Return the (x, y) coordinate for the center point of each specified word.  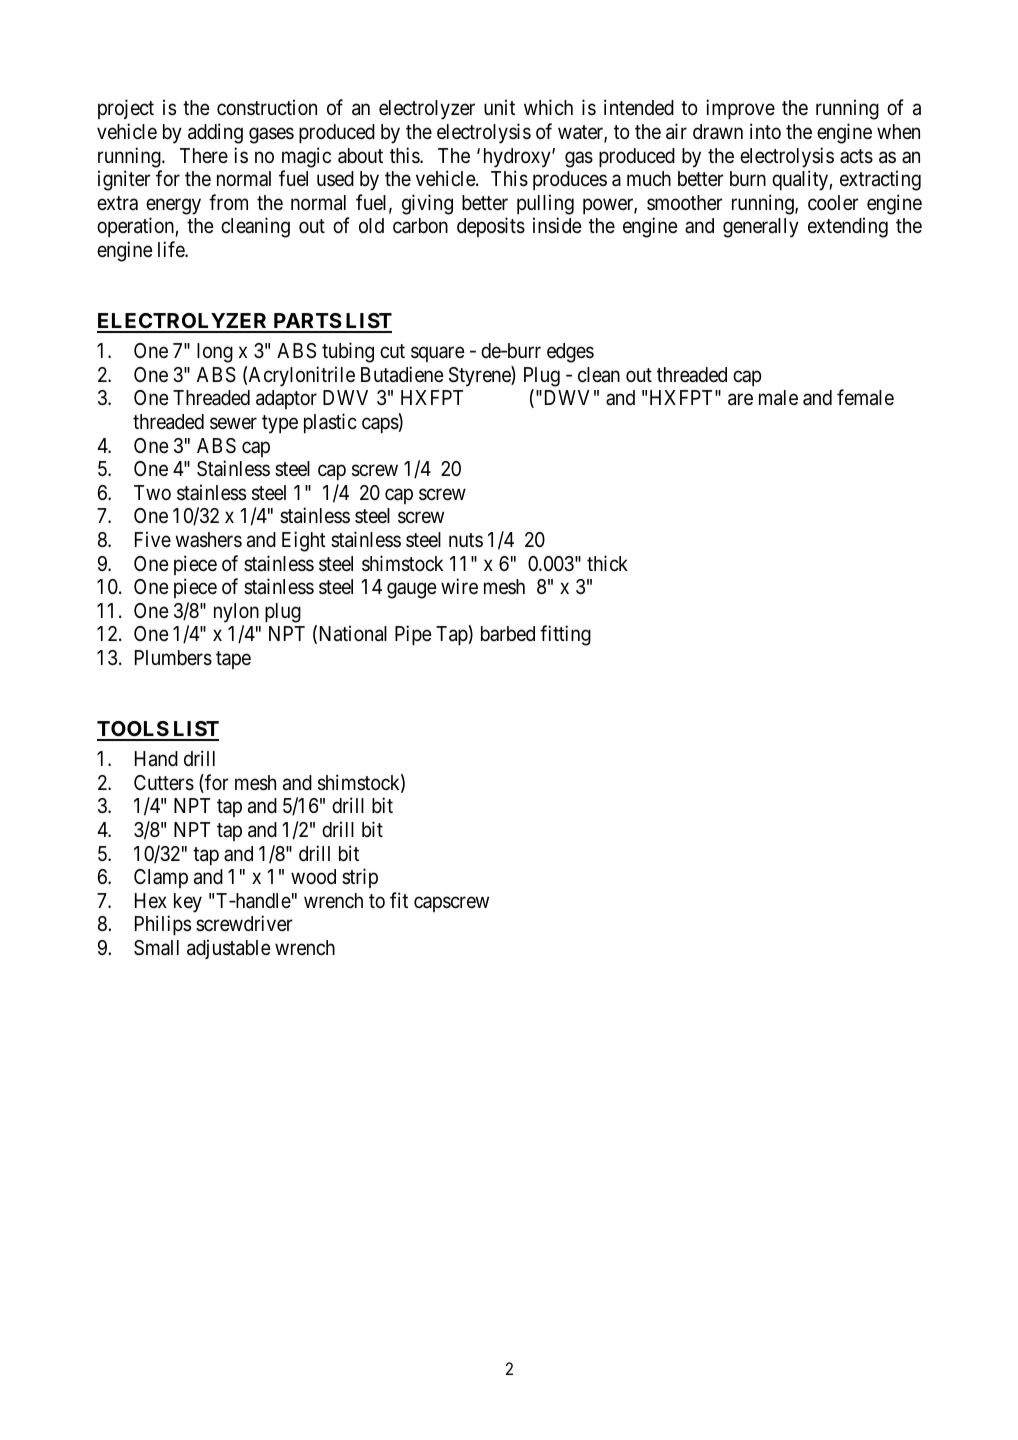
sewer (233, 424)
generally (761, 228)
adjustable (229, 949)
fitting (565, 635)
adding (215, 133)
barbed (508, 634)
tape (233, 660)
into (765, 131)
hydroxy (518, 158)
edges (570, 353)
